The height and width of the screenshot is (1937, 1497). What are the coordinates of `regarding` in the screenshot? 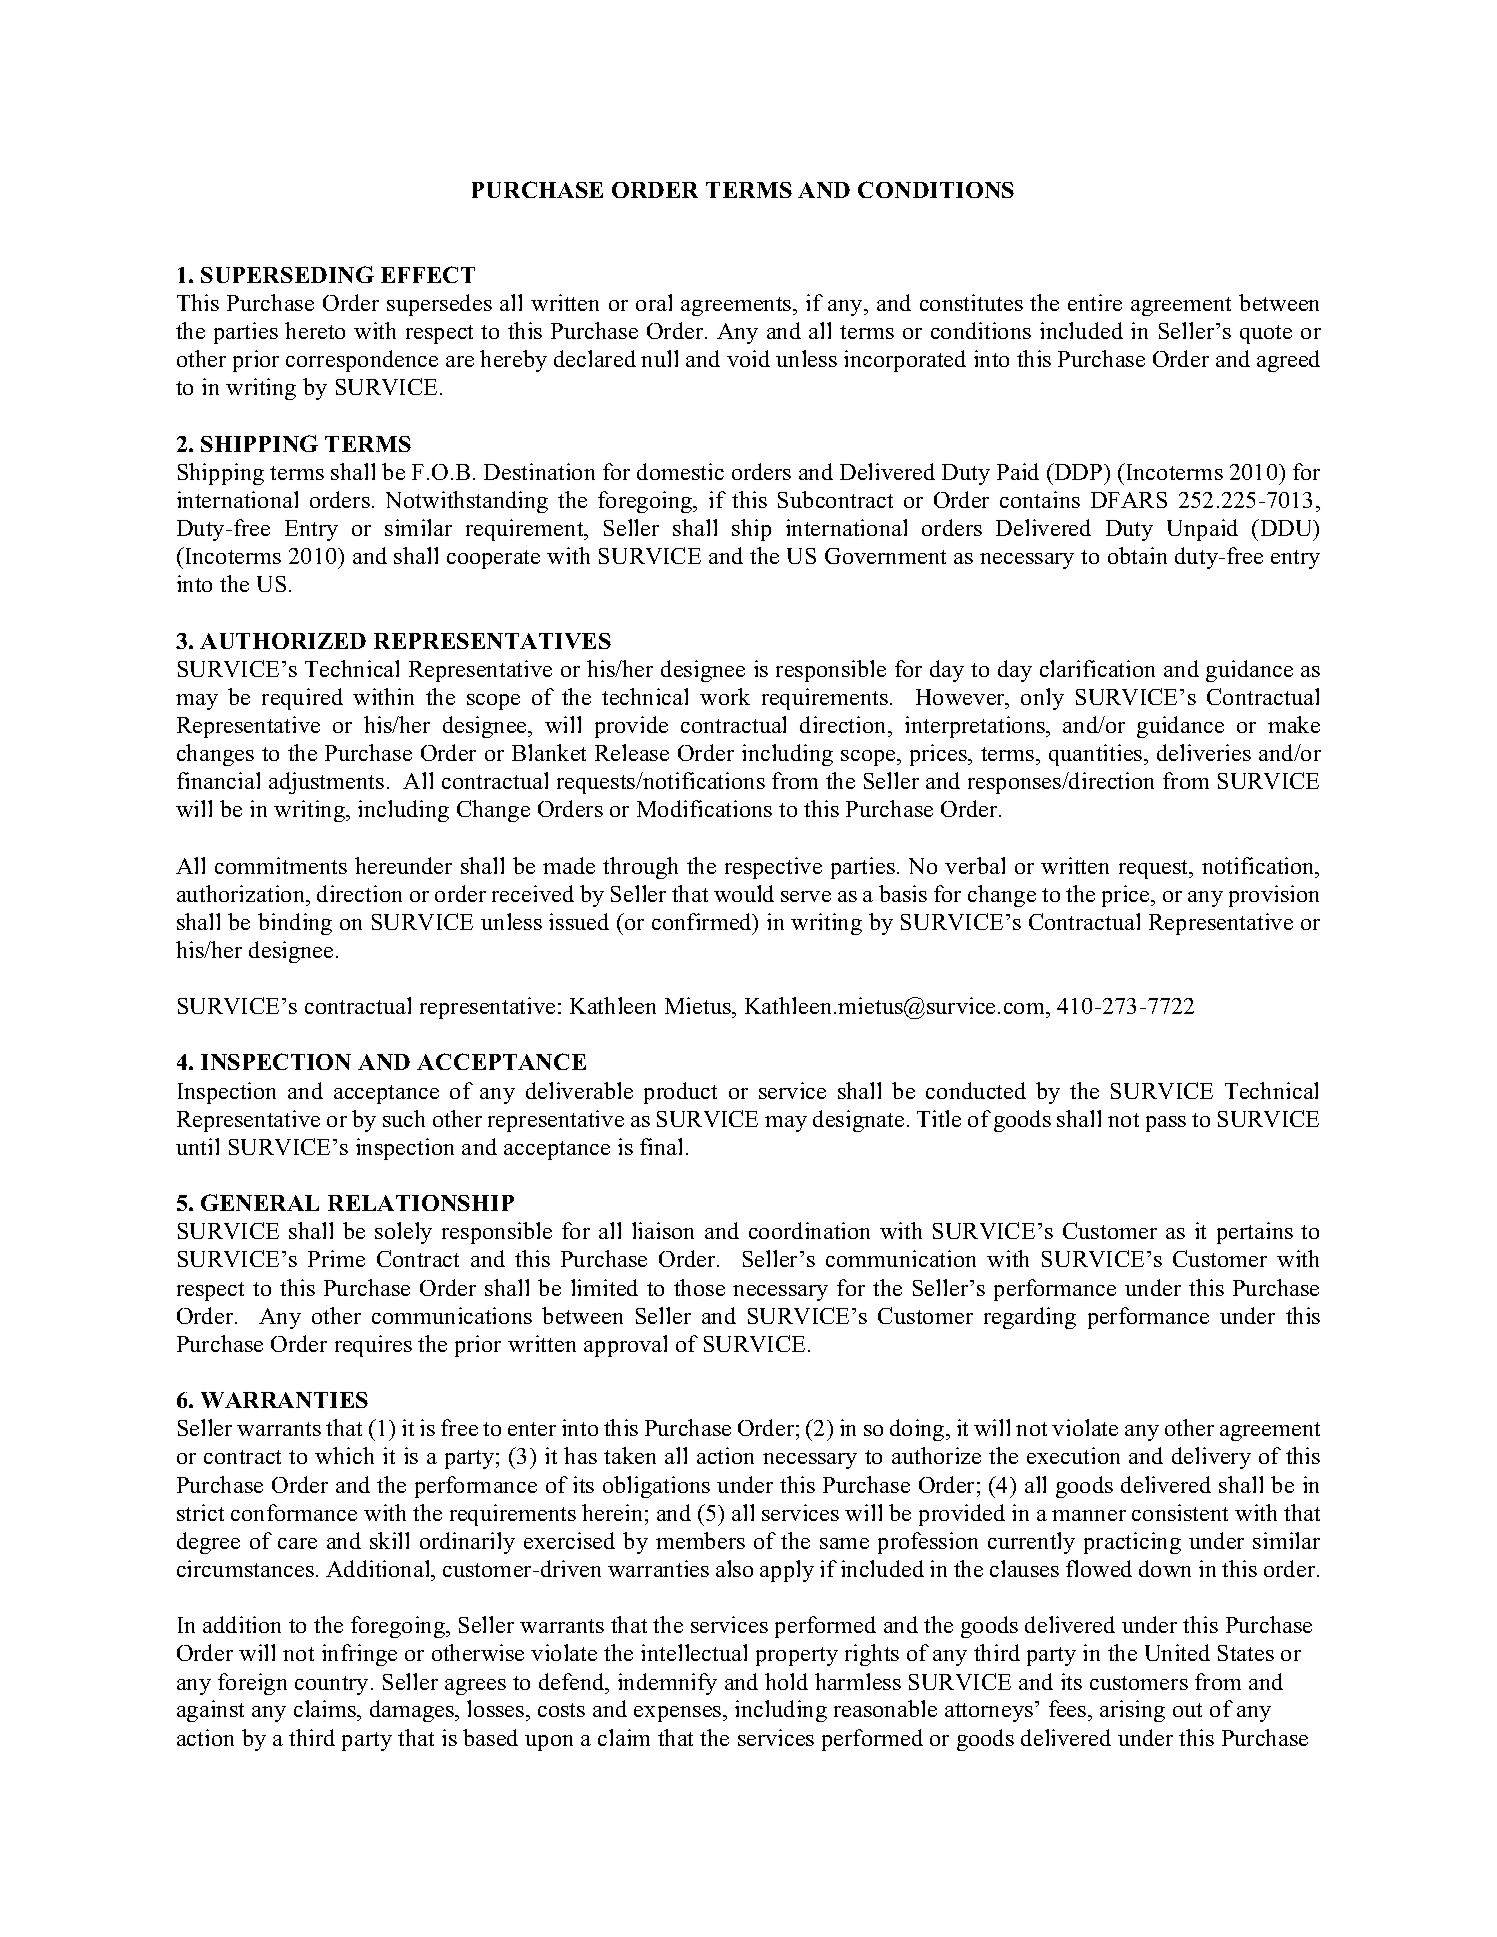 It's located at (1030, 1318).
